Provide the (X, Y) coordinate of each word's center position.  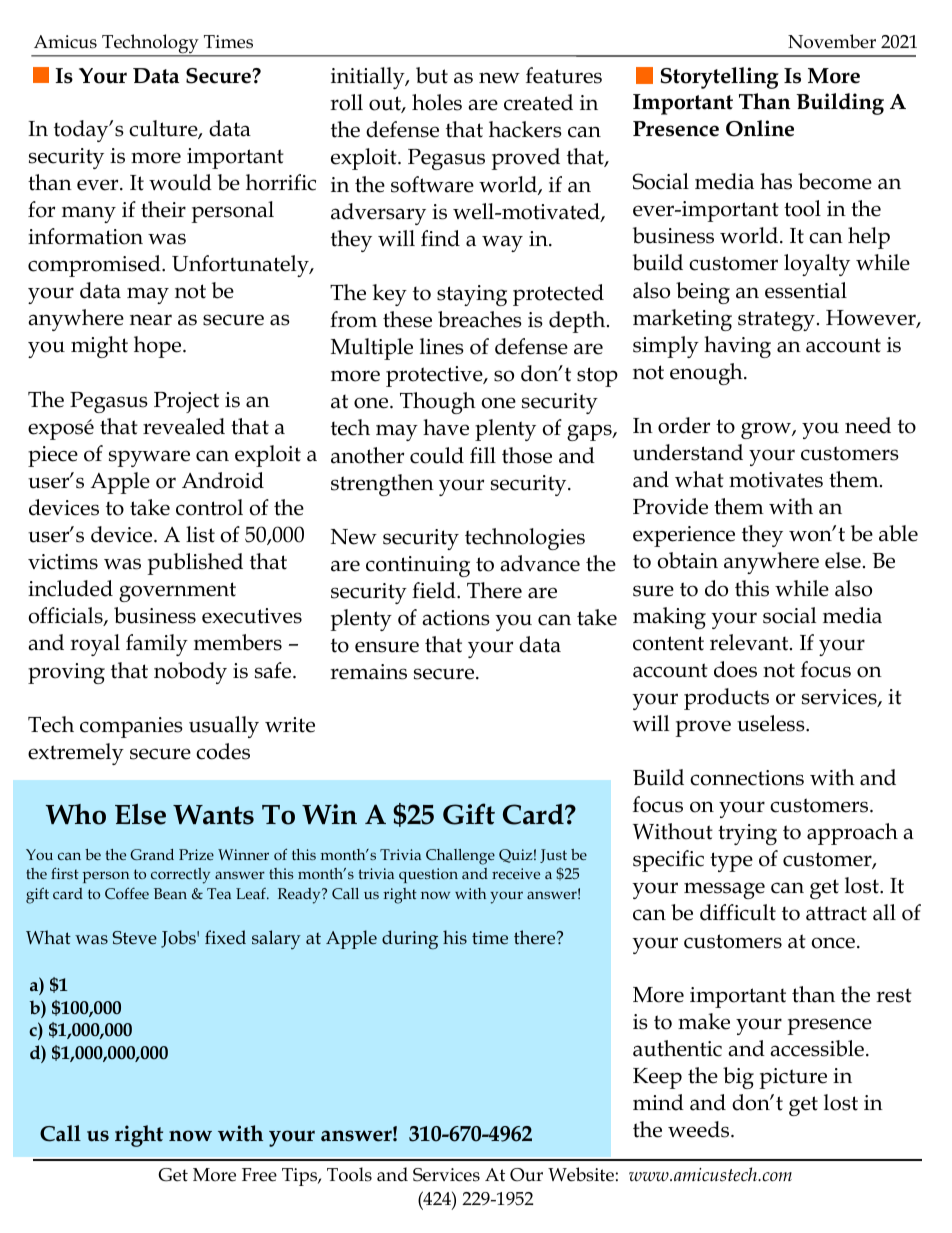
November (832, 41)
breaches (480, 319)
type (731, 862)
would (180, 182)
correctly (180, 876)
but (432, 75)
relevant (750, 642)
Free (259, 1175)
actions (456, 618)
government (177, 592)
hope (159, 347)
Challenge (460, 857)
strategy (776, 321)
